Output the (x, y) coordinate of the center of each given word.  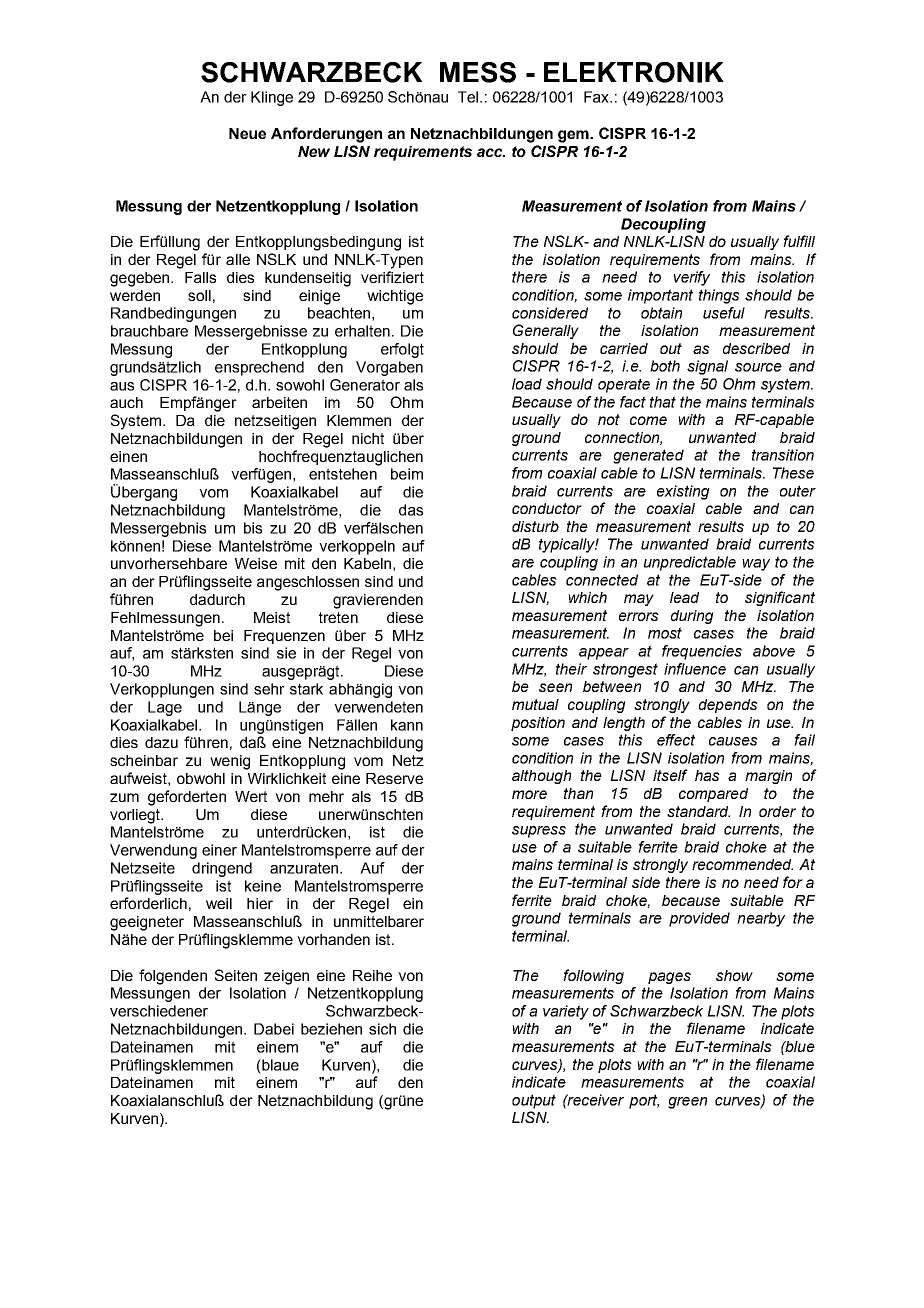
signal (707, 367)
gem (575, 136)
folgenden (173, 977)
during (692, 617)
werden (135, 295)
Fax (598, 97)
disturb (535, 526)
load (527, 384)
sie (286, 653)
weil (219, 903)
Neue (247, 133)
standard (698, 811)
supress (539, 832)
